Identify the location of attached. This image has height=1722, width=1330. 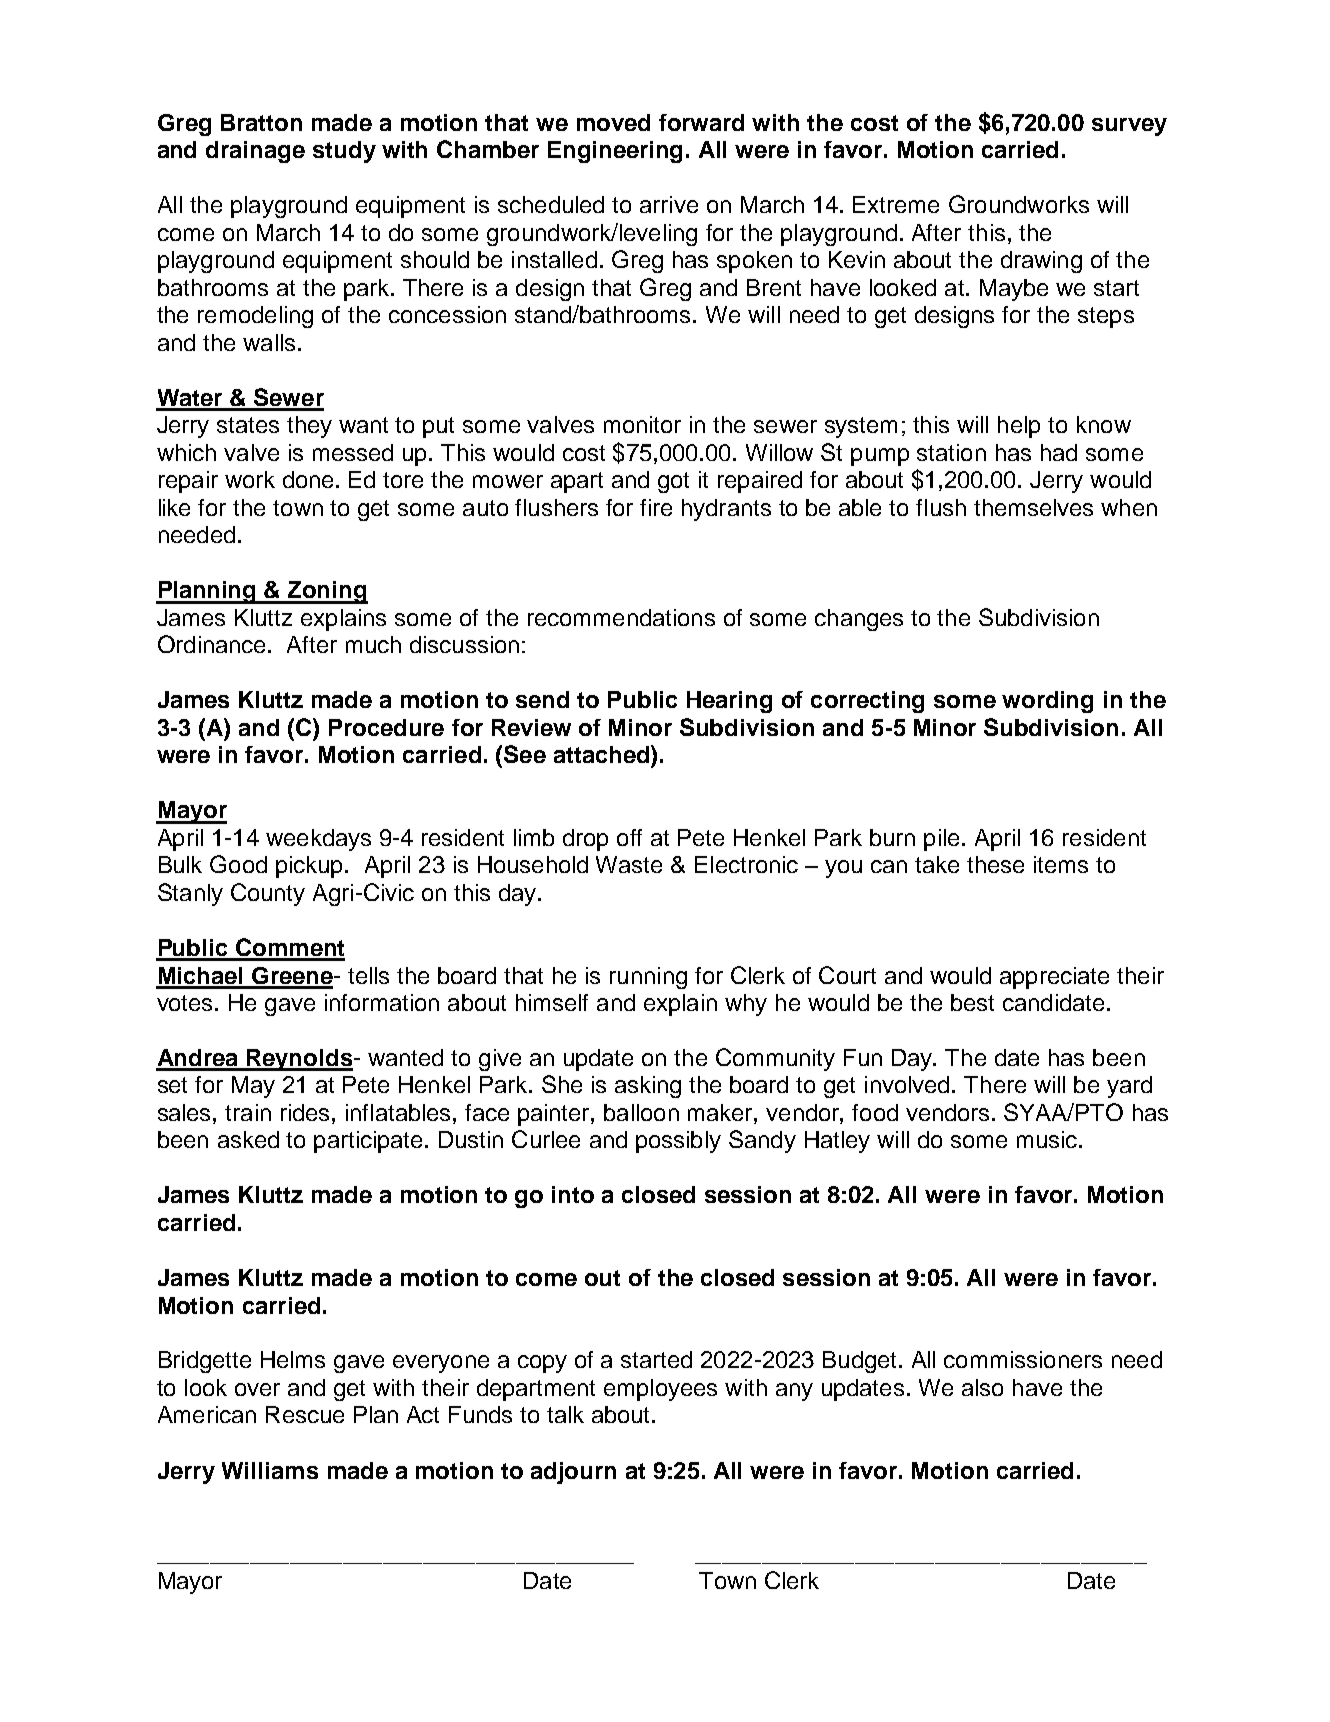
(603, 754).
